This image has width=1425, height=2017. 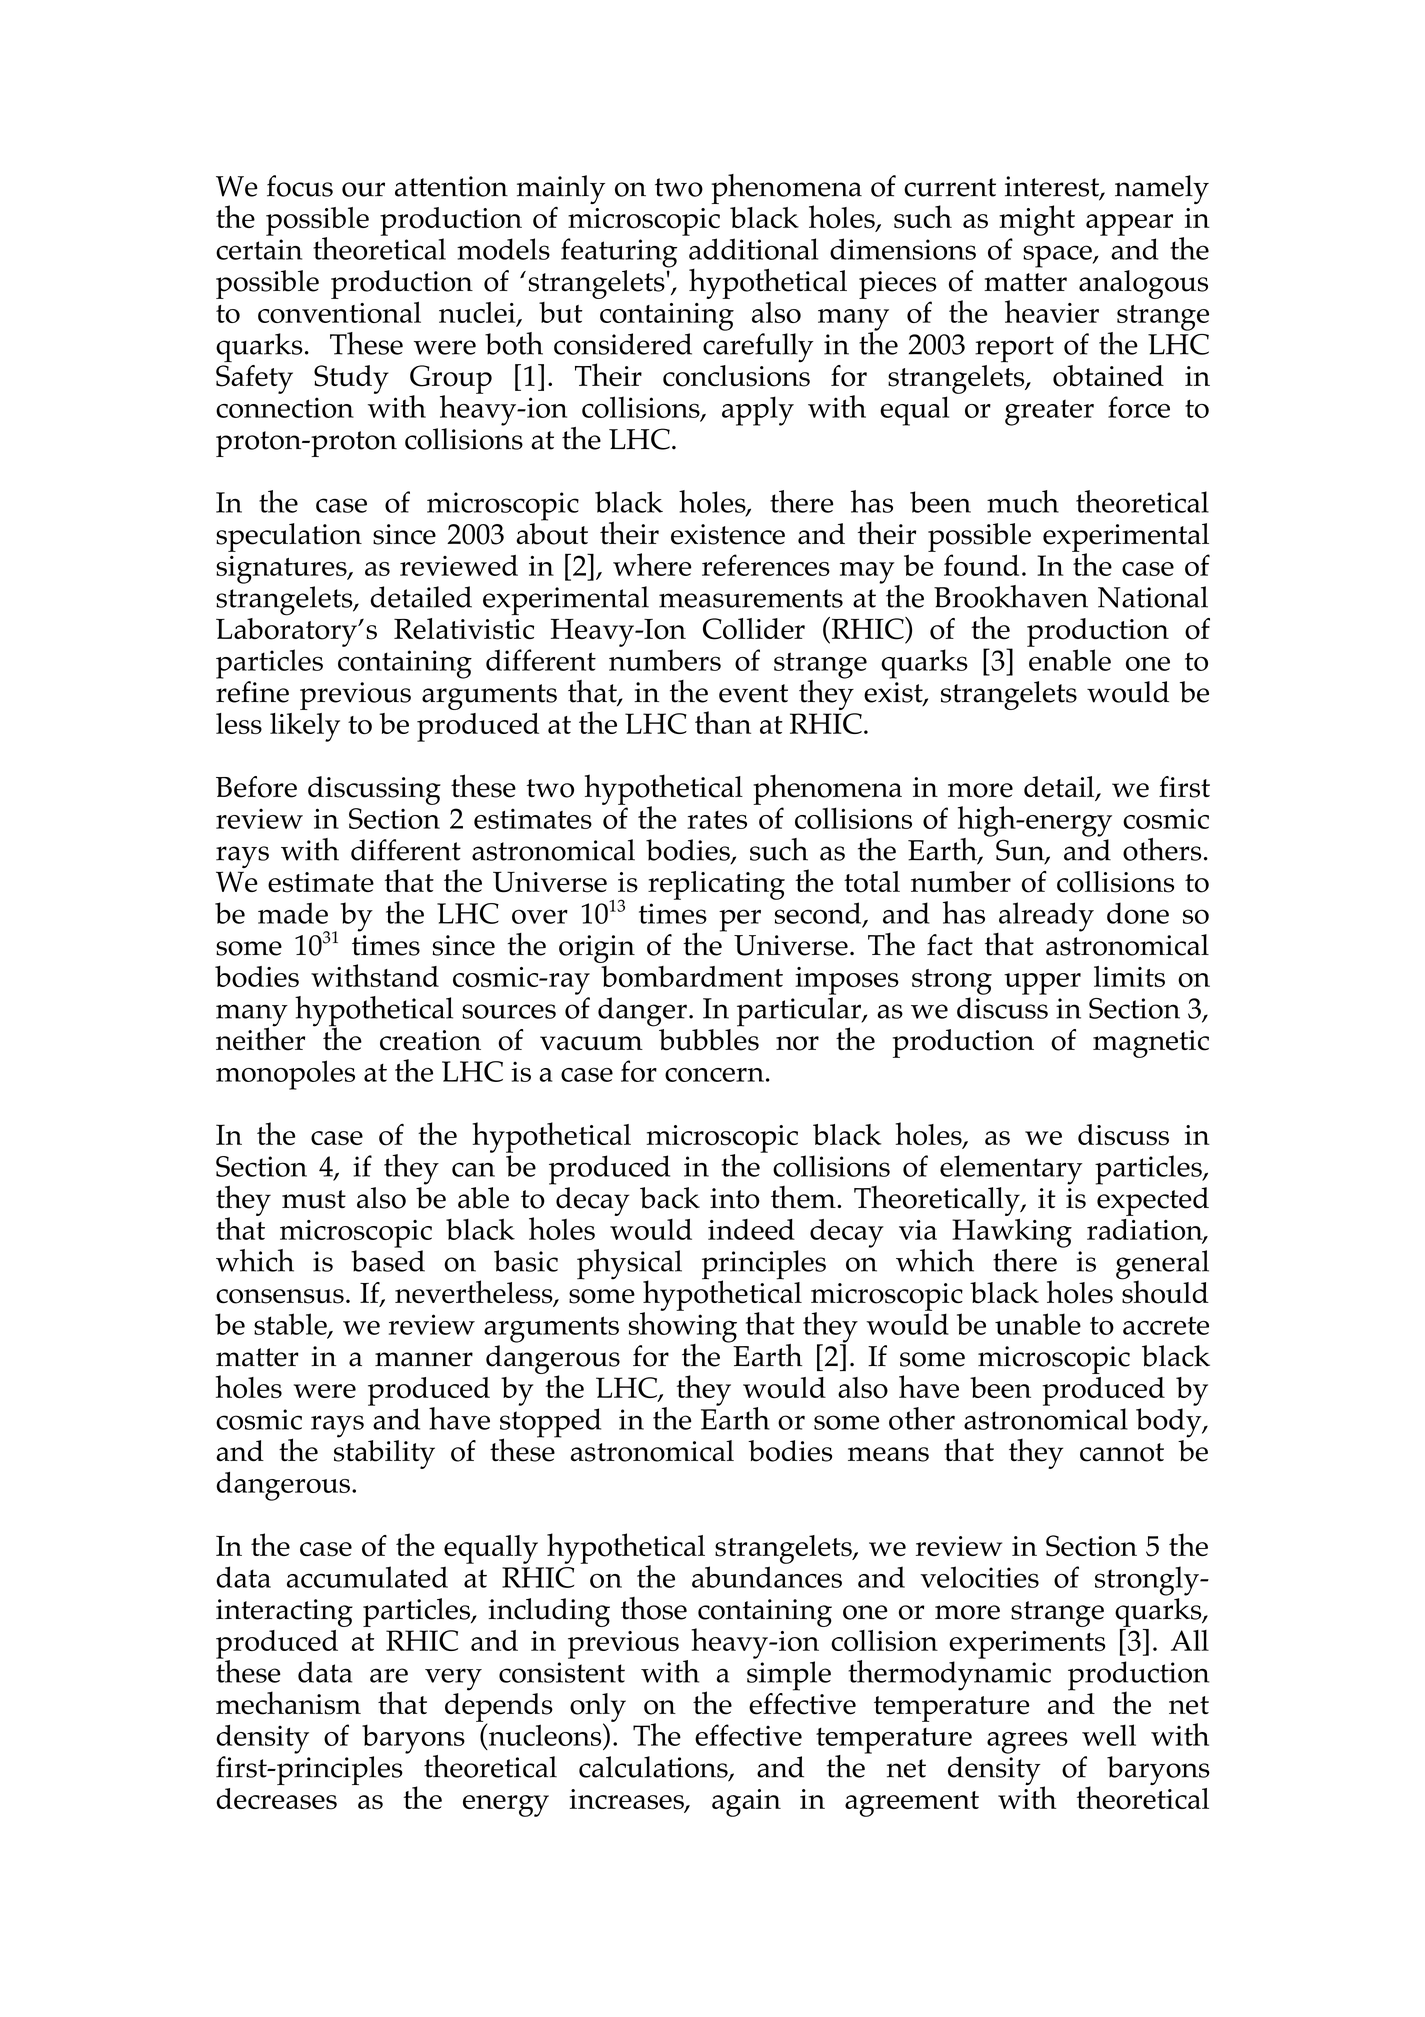 I want to click on calculations, so click(x=654, y=1768).
